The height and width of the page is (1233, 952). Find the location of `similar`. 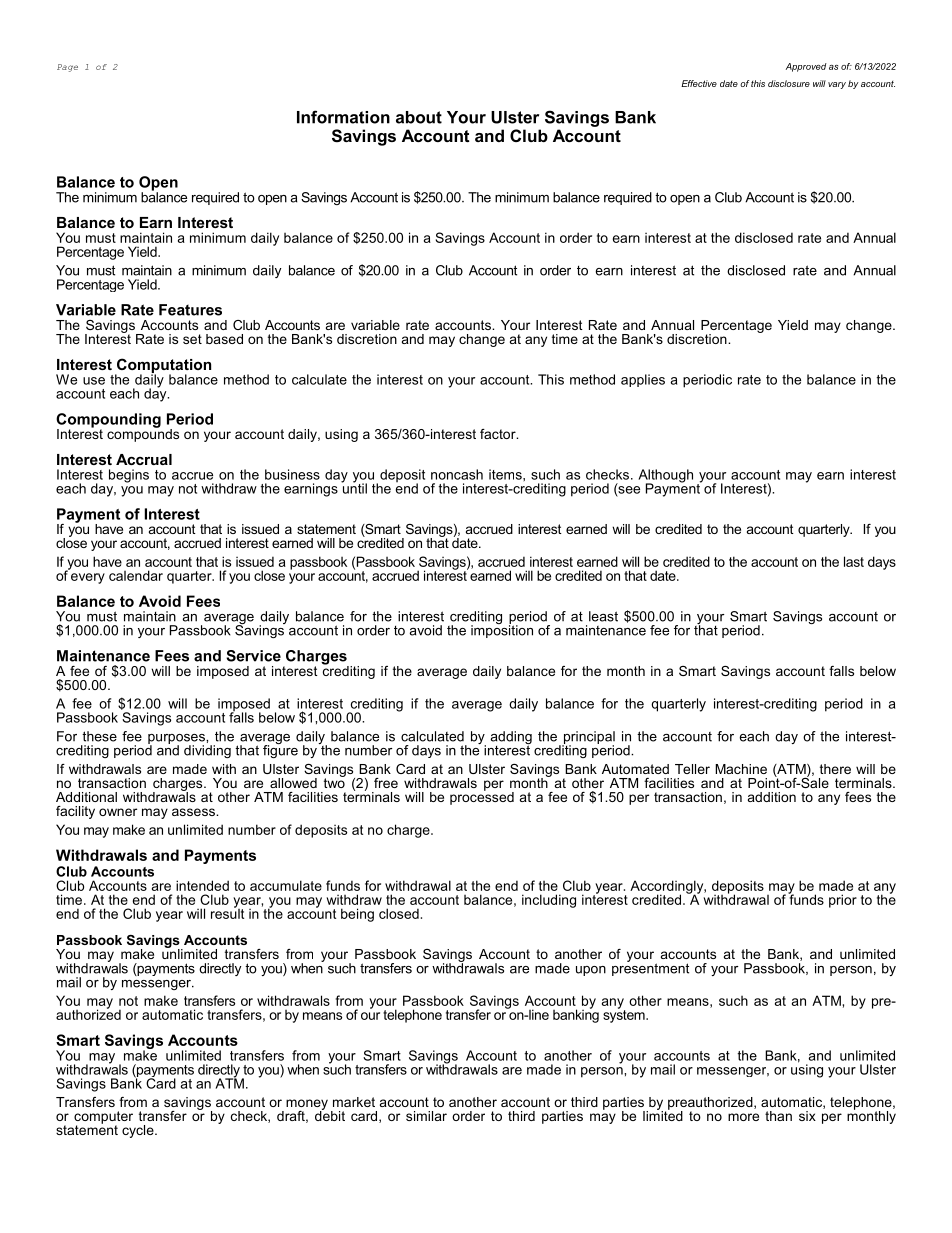

similar is located at coordinates (426, 1116).
